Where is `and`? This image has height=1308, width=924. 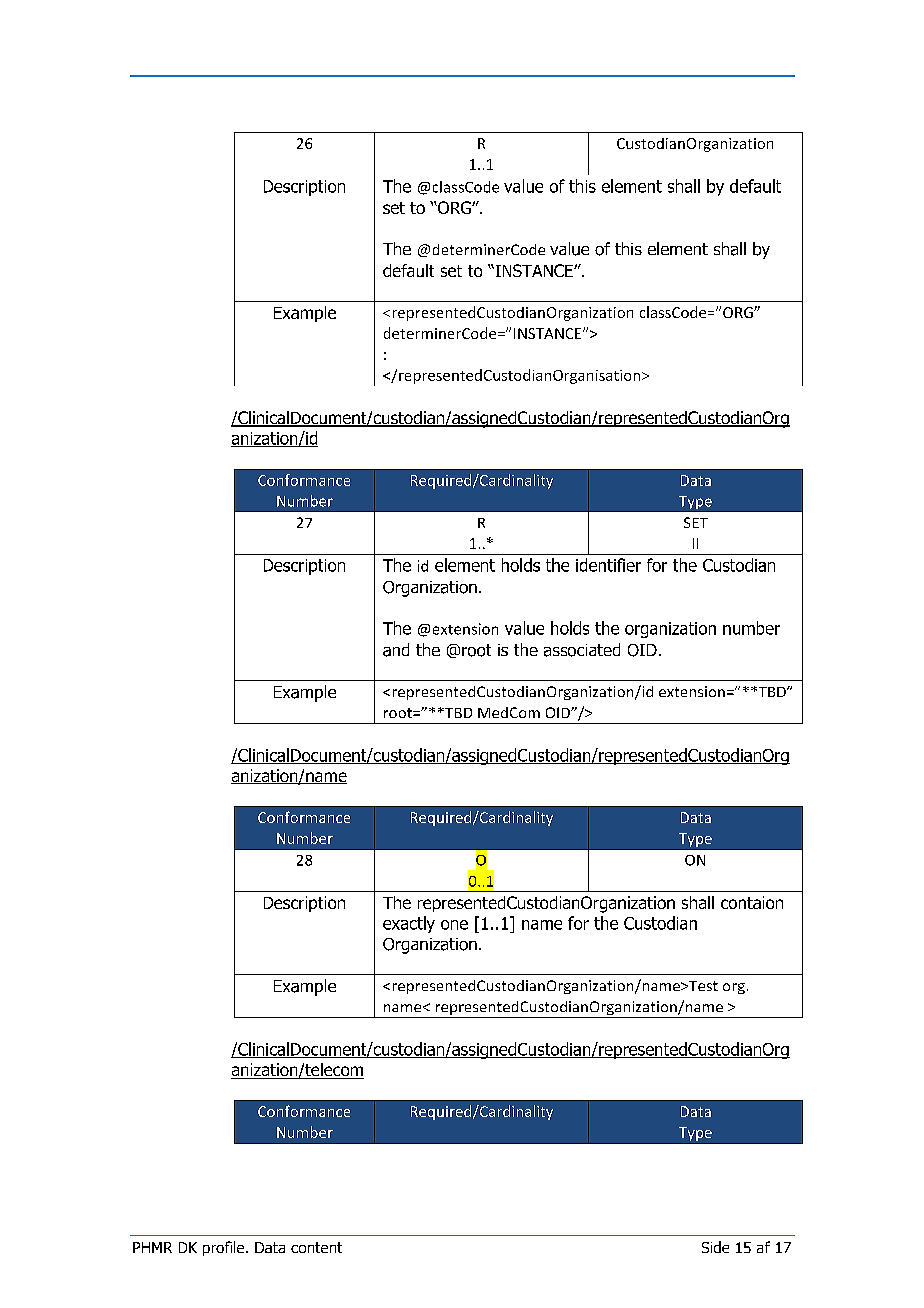 and is located at coordinates (396, 650).
